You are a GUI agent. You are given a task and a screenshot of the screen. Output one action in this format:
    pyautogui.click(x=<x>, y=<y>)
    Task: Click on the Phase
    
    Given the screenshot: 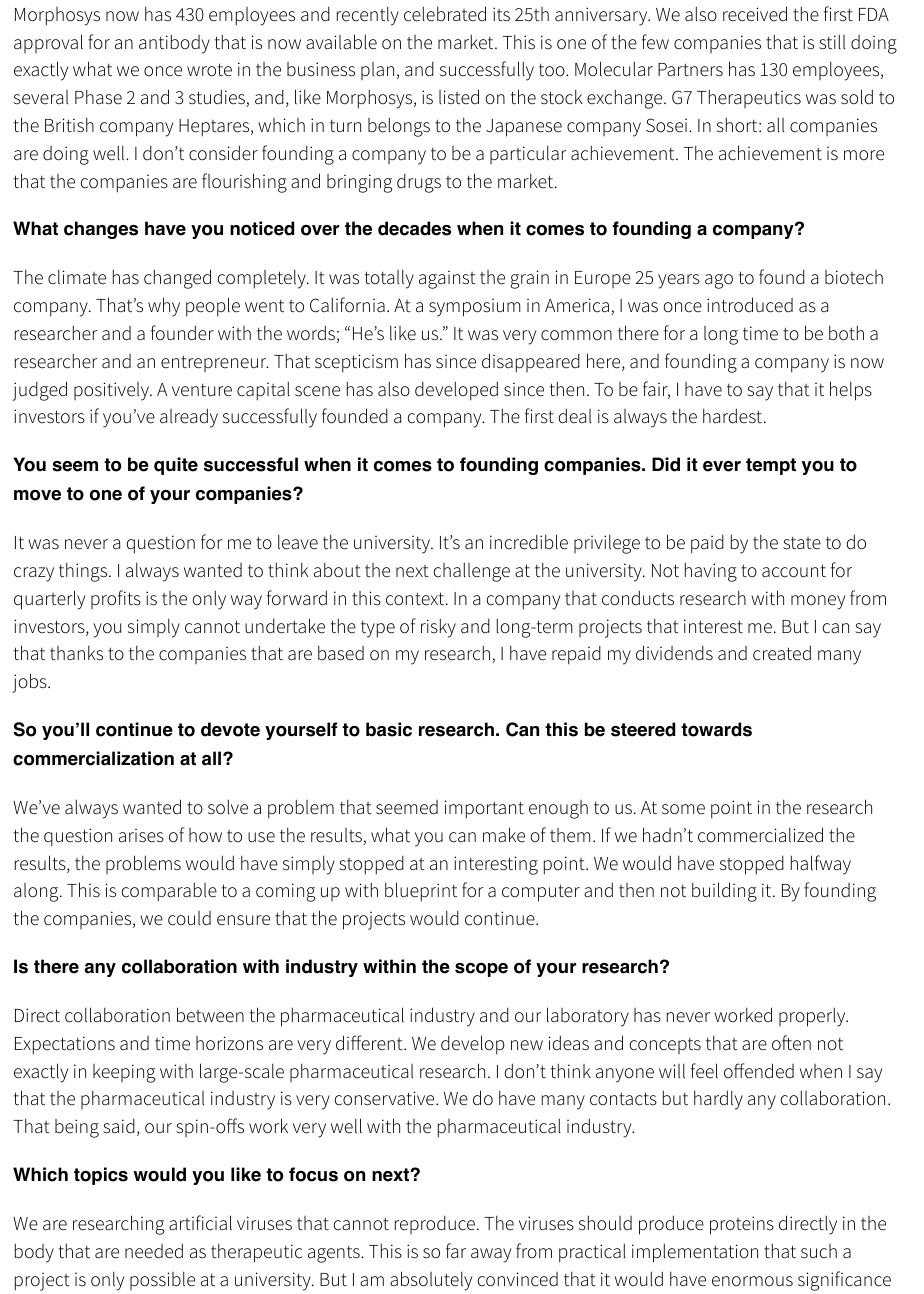 What is the action you would take?
    pyautogui.click(x=98, y=97)
